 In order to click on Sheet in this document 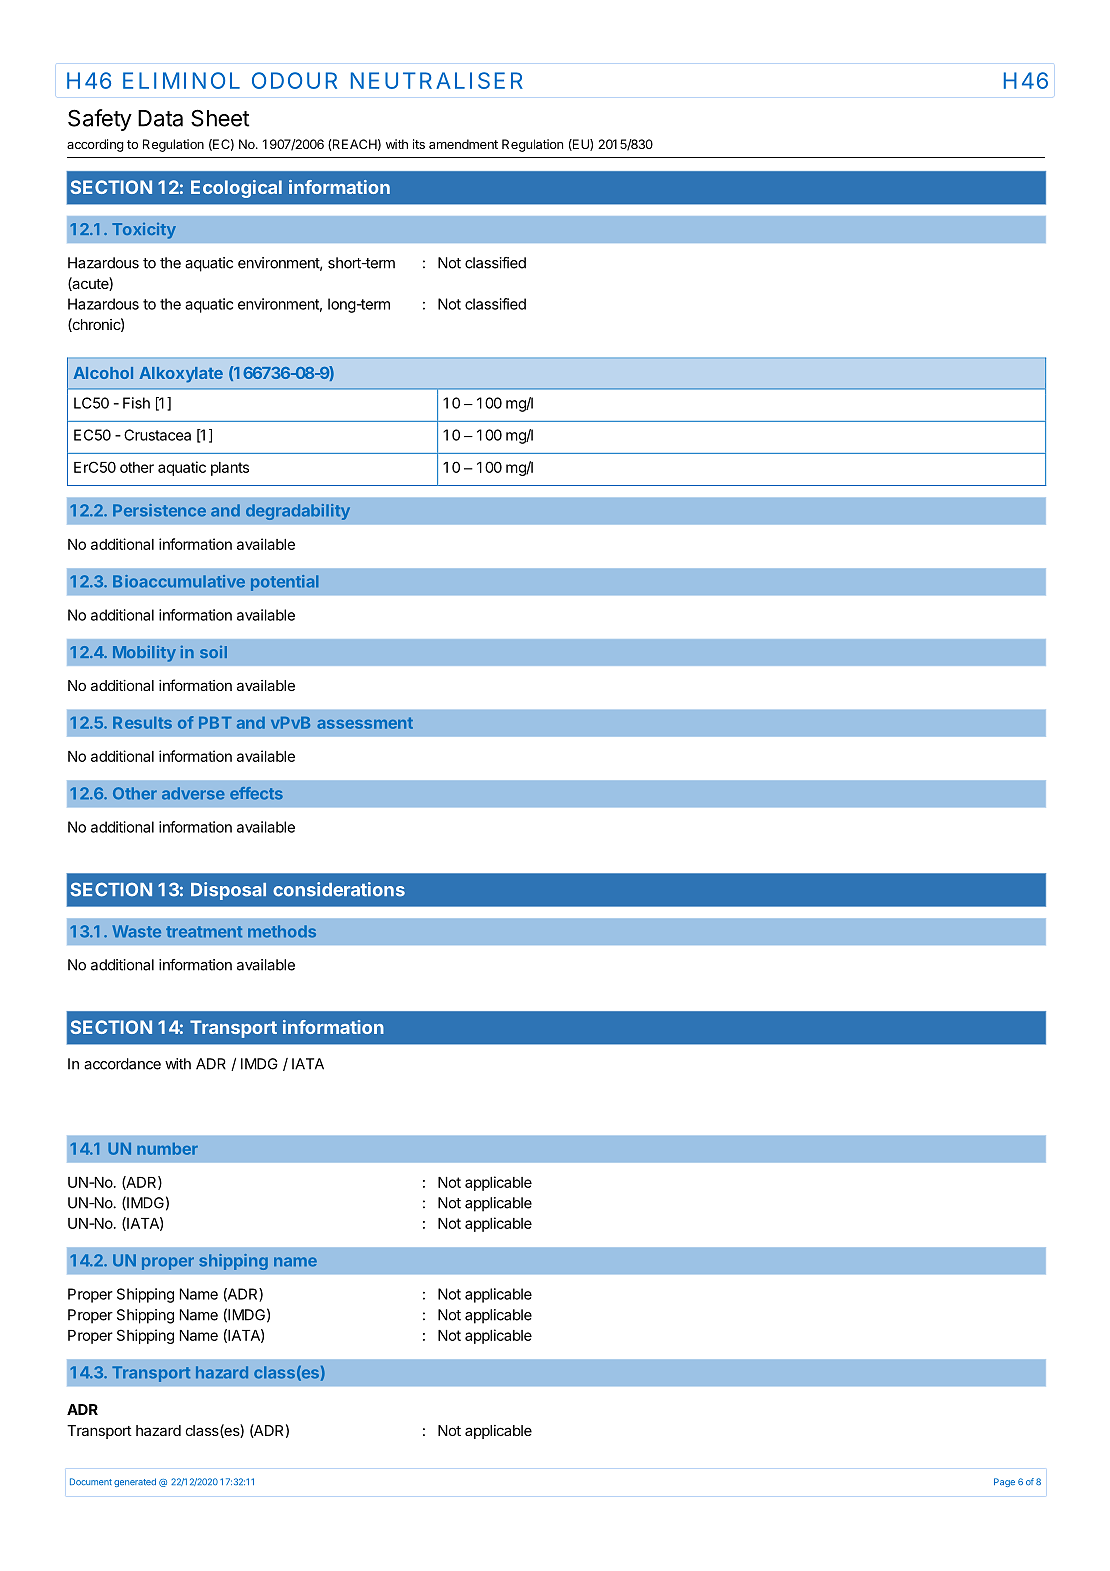, I will do `click(220, 118)`.
